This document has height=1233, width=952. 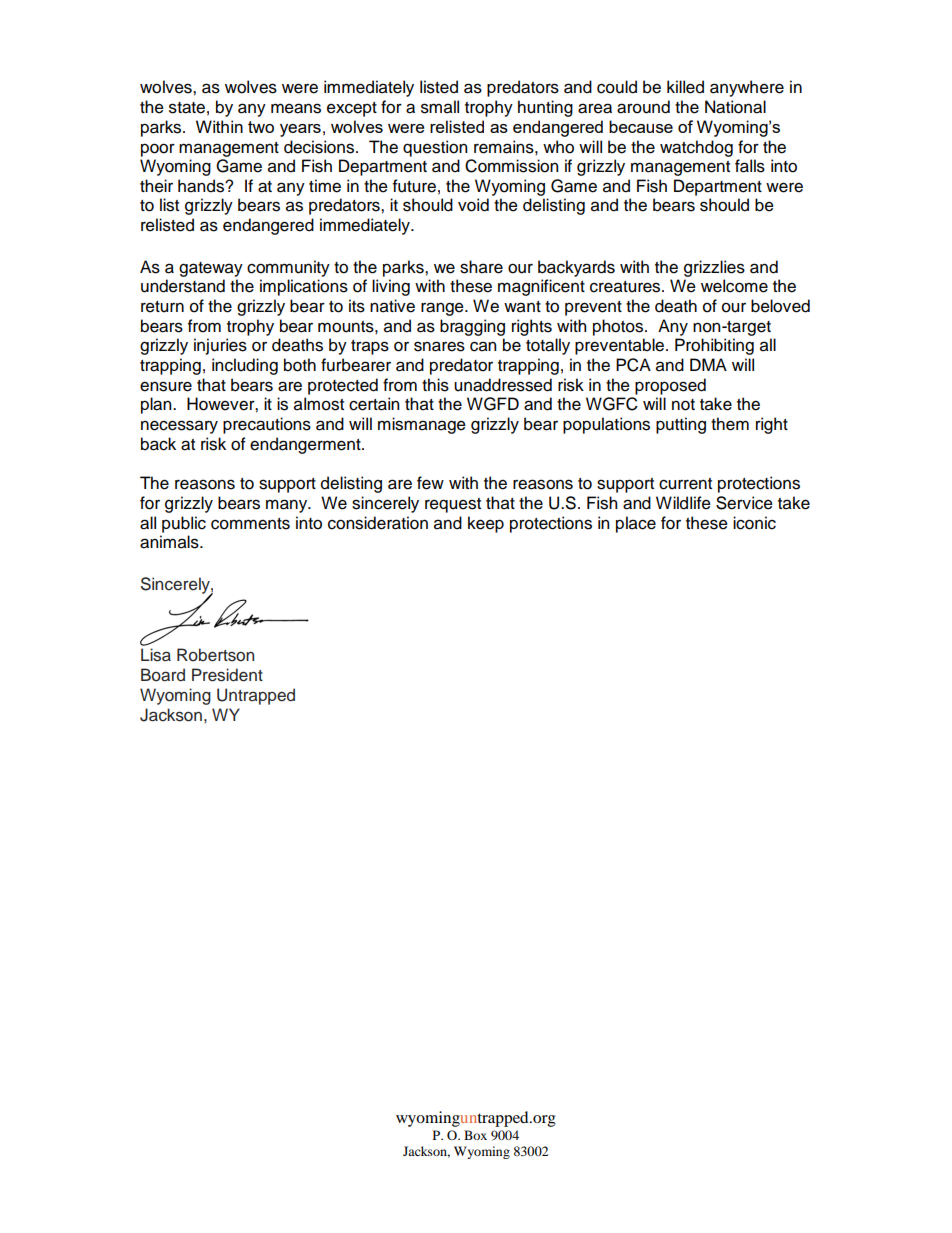 What do you see at coordinates (475, 1135) in the document?
I see `Box` at bounding box center [475, 1135].
